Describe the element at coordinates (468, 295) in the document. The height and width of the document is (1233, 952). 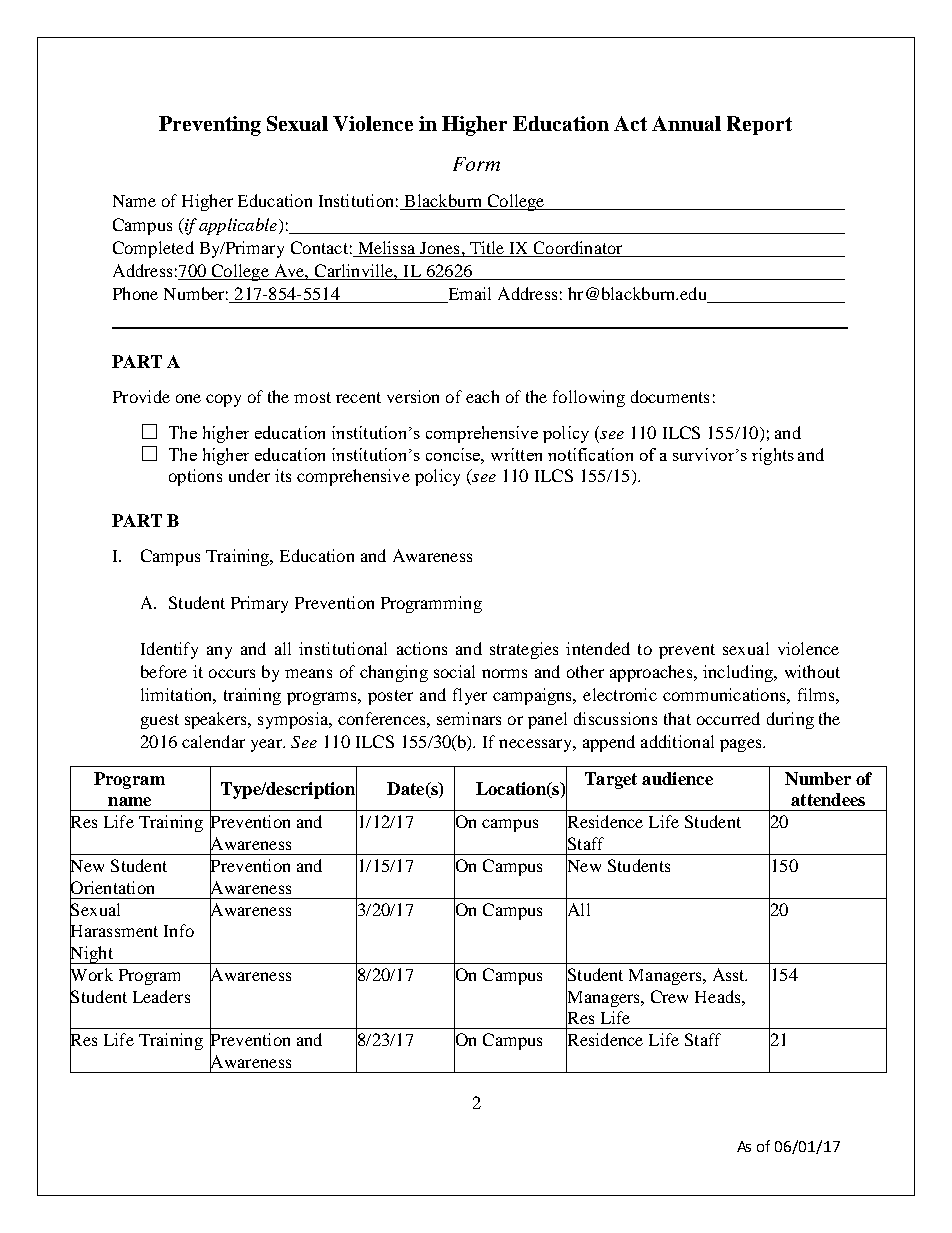
I see `Email` at that location.
